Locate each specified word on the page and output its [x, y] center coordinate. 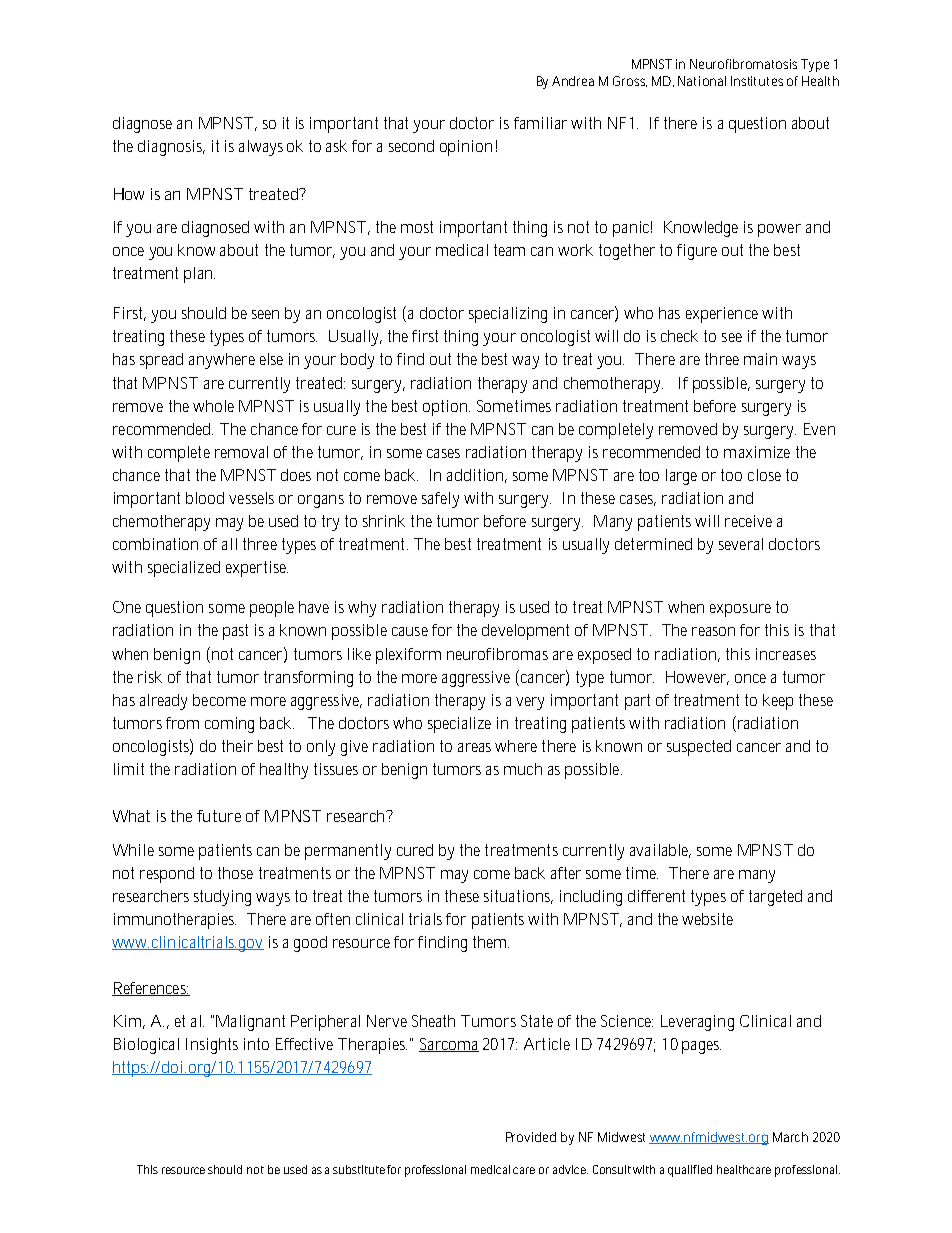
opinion [466, 148]
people [272, 609]
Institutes [757, 81]
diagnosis [171, 148]
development [525, 632]
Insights [212, 1046]
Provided [531, 1137]
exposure [740, 610]
